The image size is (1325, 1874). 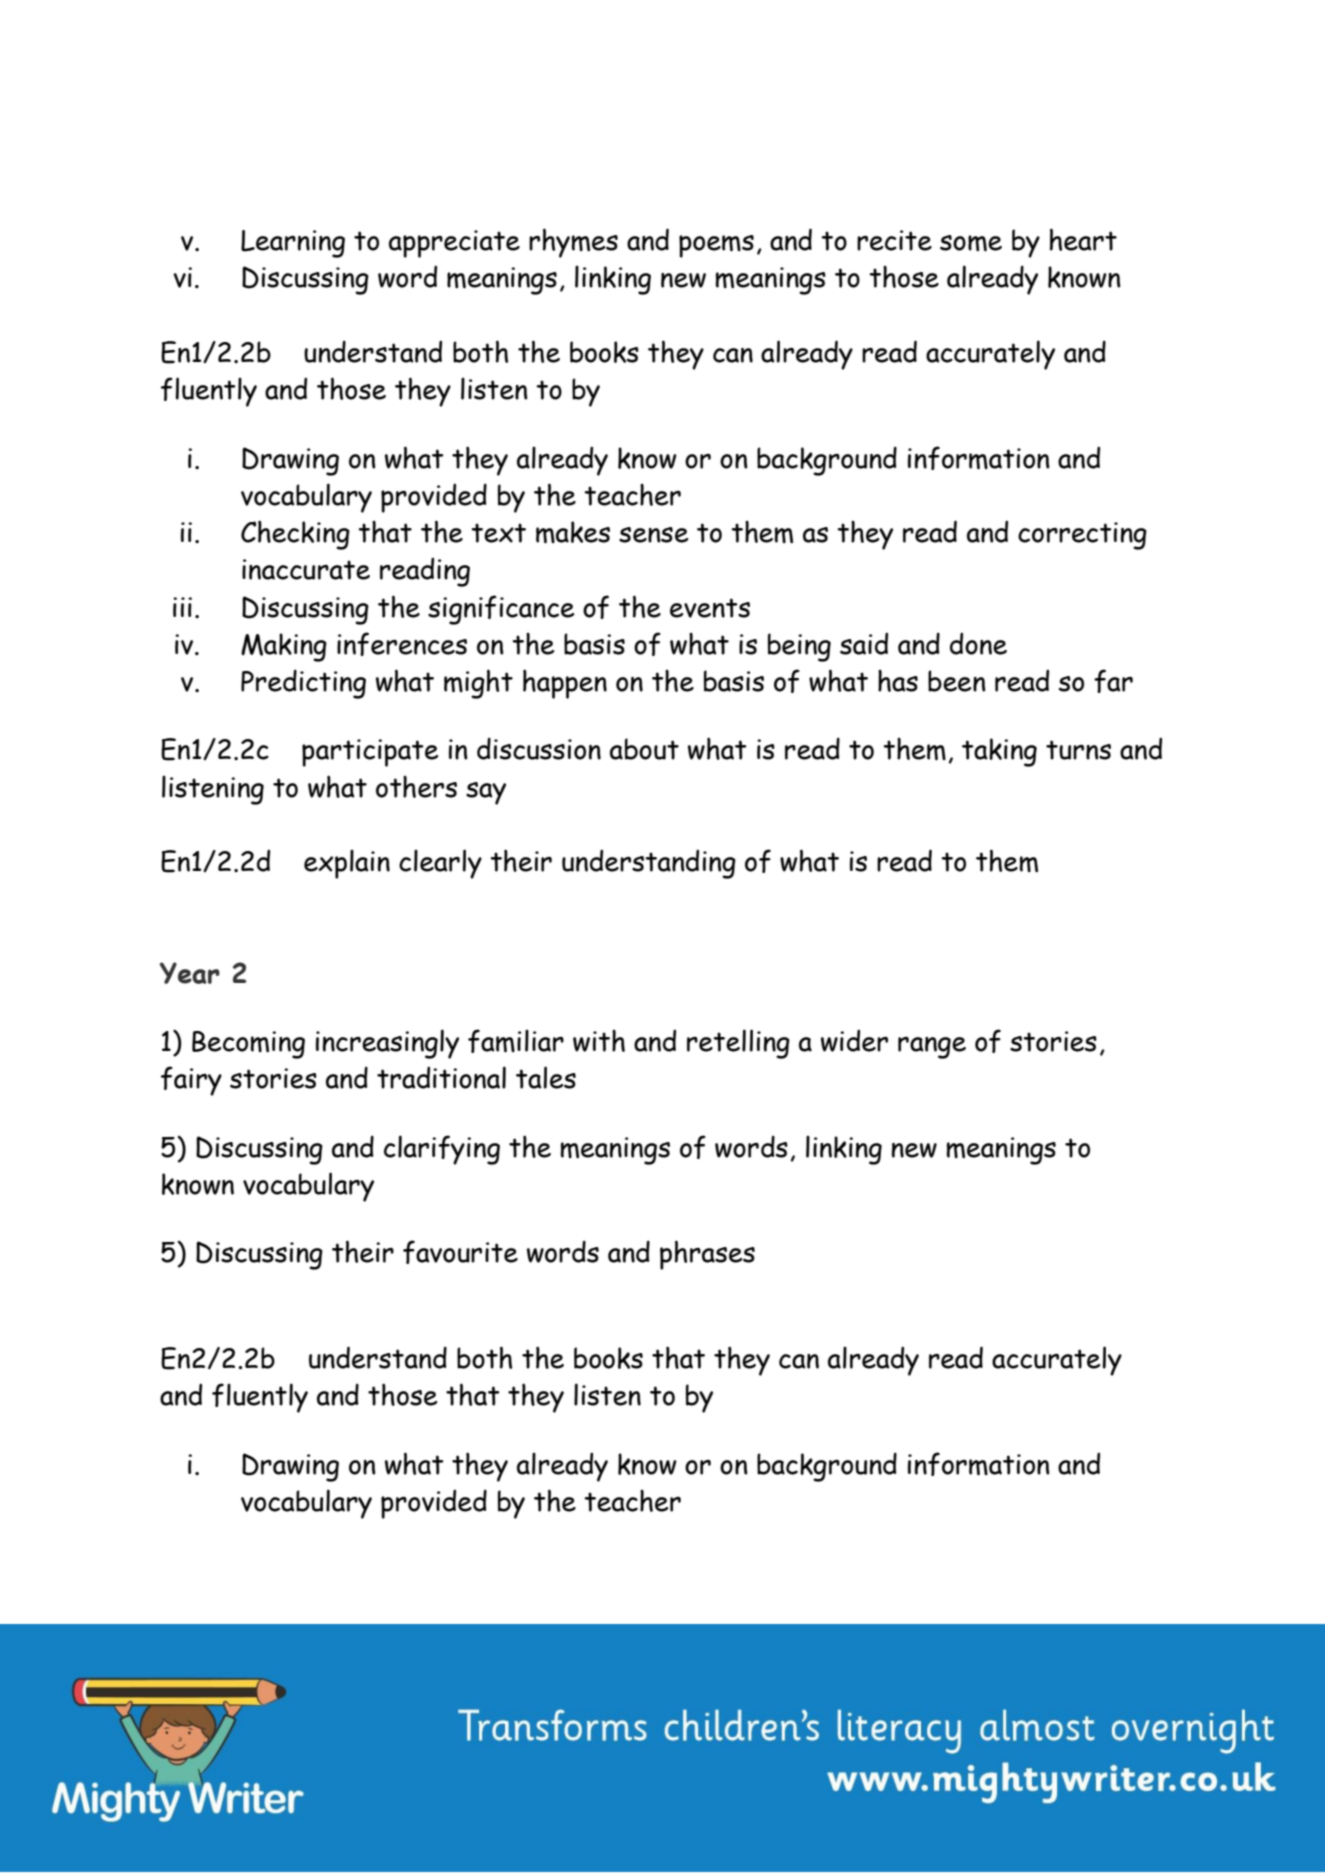 What do you see at coordinates (653, 535) in the document?
I see `sense` at bounding box center [653, 535].
